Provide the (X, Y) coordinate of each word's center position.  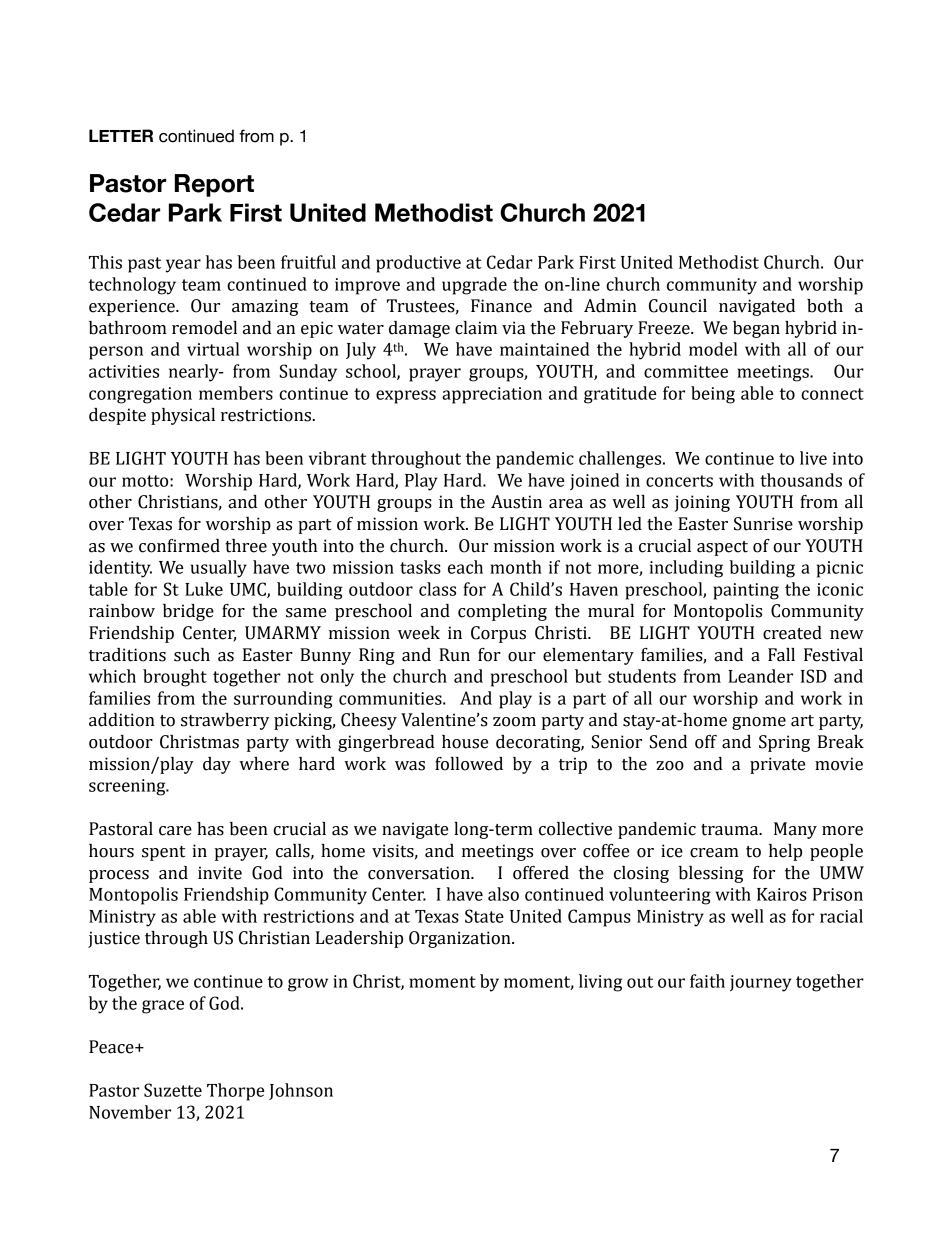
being (713, 395)
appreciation (492, 395)
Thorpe (235, 1092)
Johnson (301, 1091)
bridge (188, 612)
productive (418, 264)
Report (214, 185)
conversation (420, 873)
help (785, 852)
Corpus (498, 634)
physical (183, 416)
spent (163, 853)
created (792, 633)
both (825, 306)
